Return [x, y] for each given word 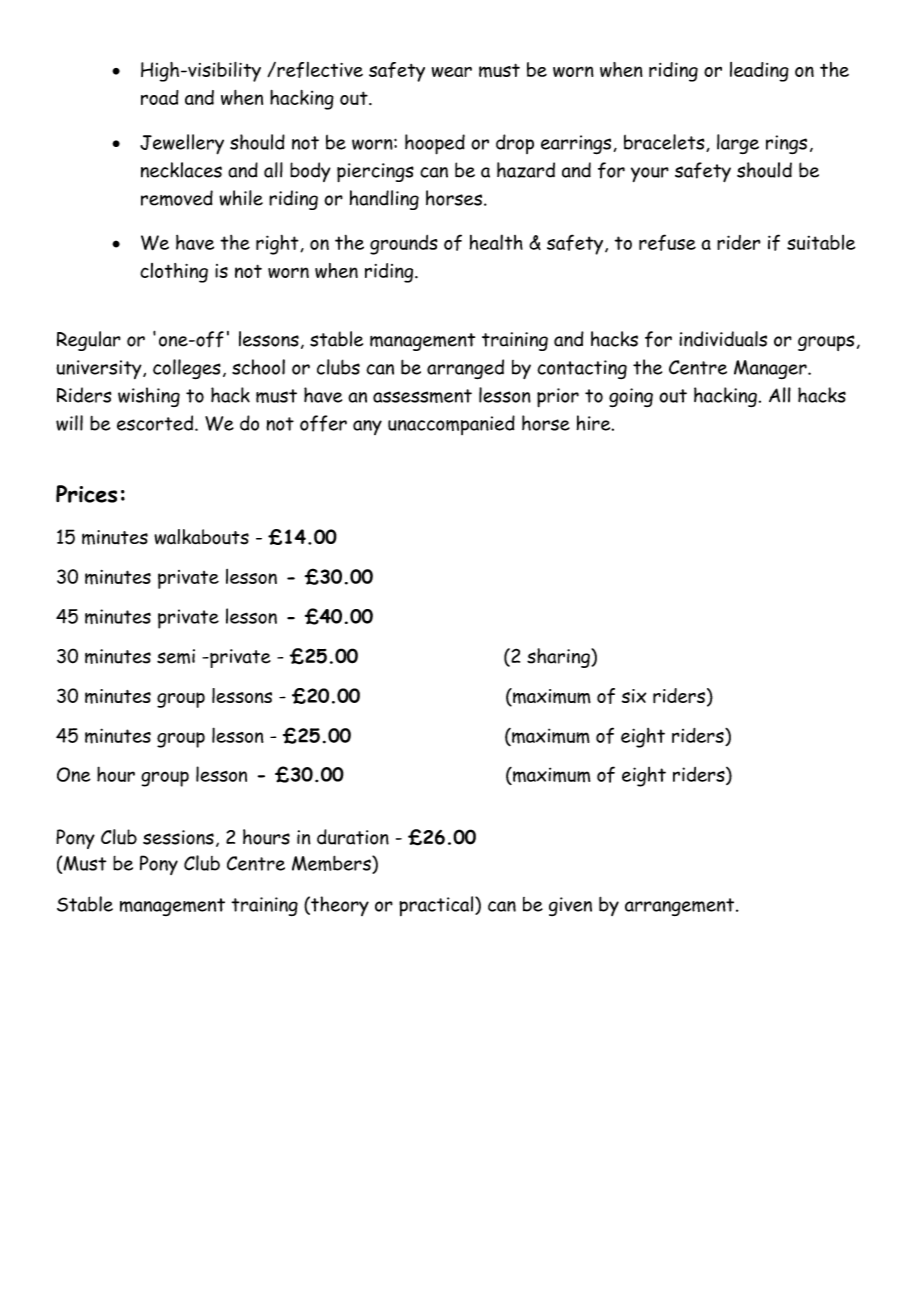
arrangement [681, 907]
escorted [156, 423]
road [160, 97]
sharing [559, 658]
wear [452, 72]
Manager [771, 369]
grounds [404, 245]
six [634, 696]
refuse [667, 242]
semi [176, 656]
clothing [174, 273]
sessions [178, 837]
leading [759, 72]
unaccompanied [451, 425]
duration [353, 837]
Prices [86, 494]
